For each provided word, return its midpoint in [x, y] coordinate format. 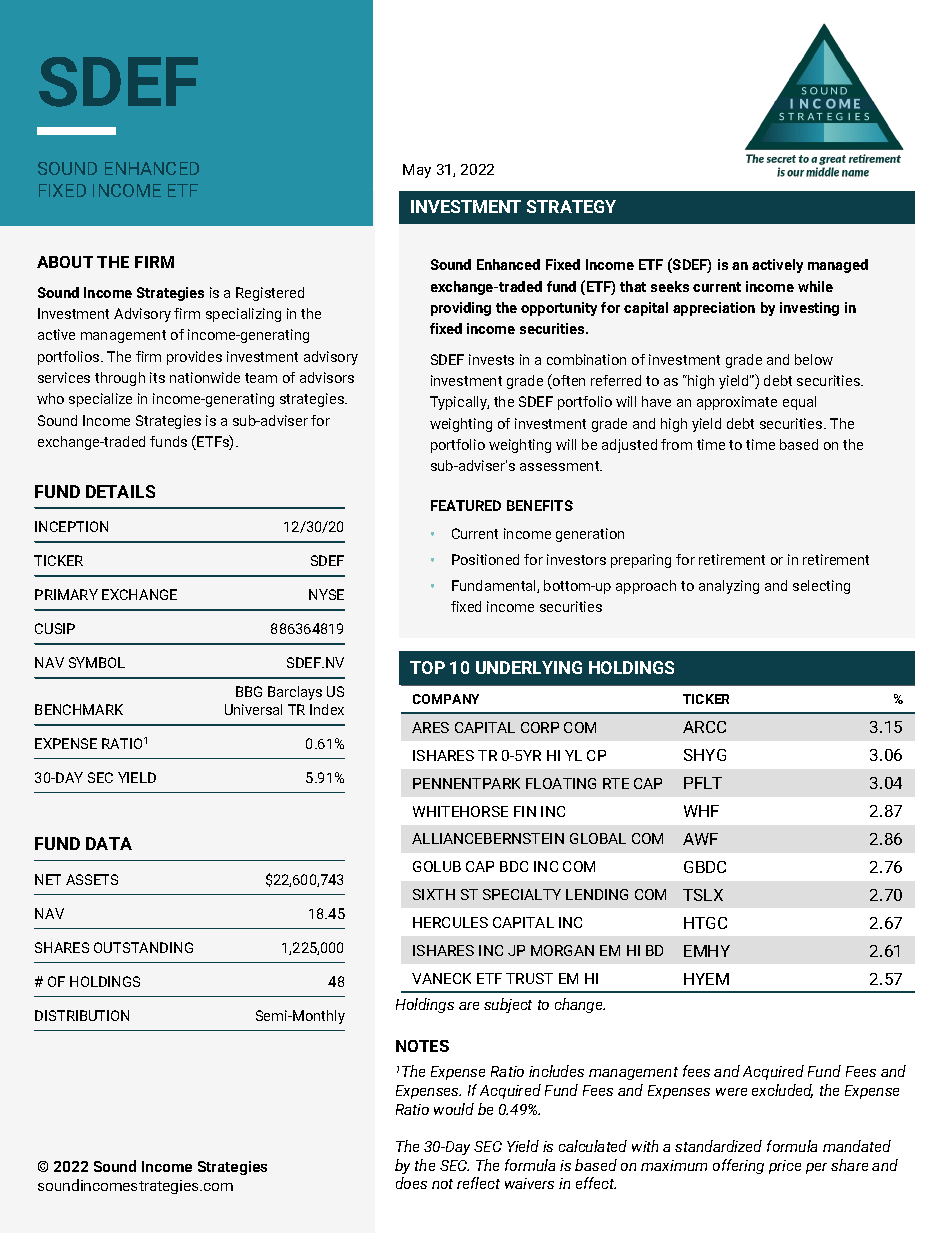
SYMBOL [97, 662]
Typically [459, 403]
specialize [100, 400]
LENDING [597, 894]
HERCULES [450, 922]
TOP [427, 667]
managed [838, 266]
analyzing [729, 587]
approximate [737, 403]
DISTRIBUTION [82, 1015]
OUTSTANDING [143, 947]
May [417, 171]
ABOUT [65, 262]
